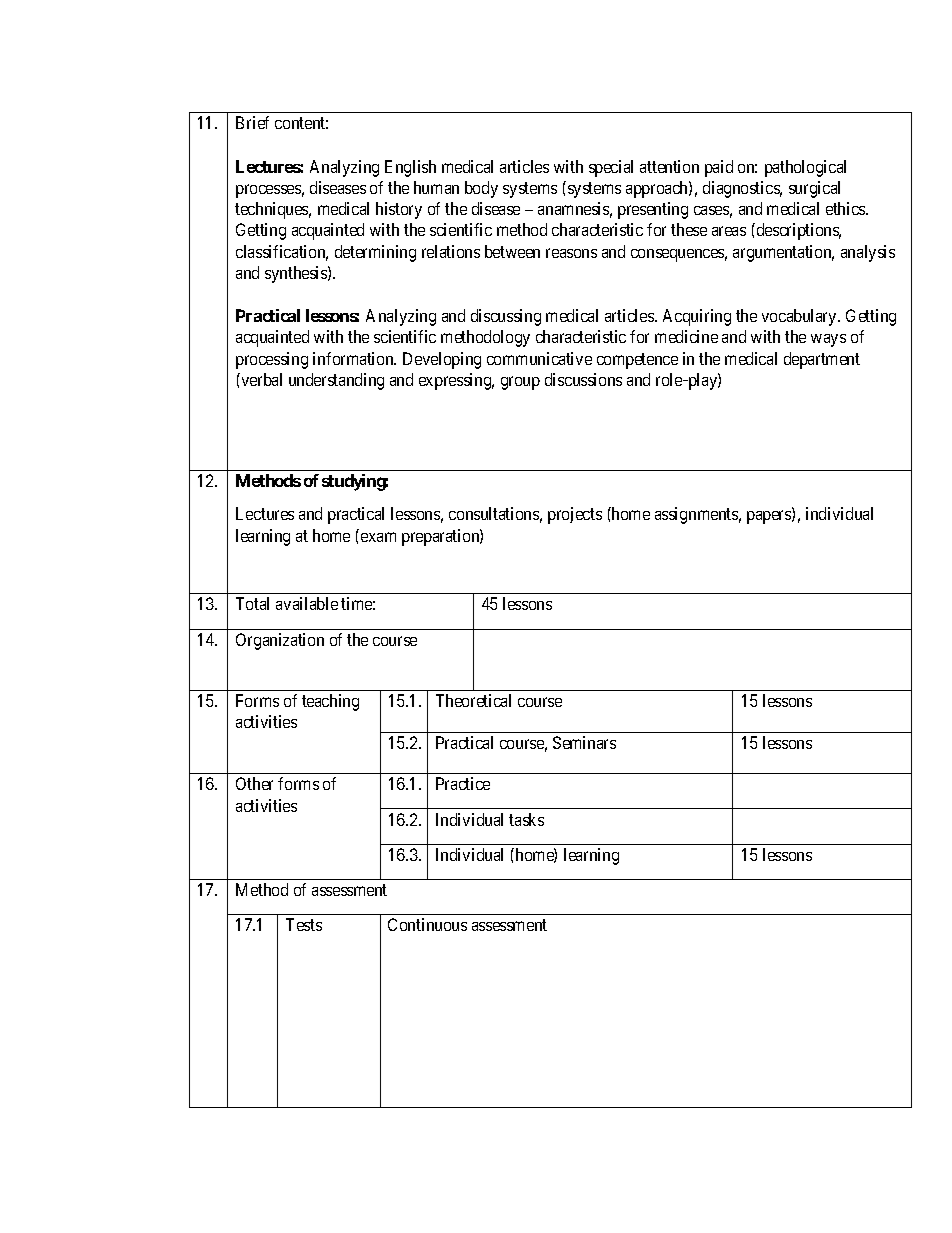 The image size is (952, 1233). What do you see at coordinates (611, 168) in the screenshot?
I see `special` at bounding box center [611, 168].
